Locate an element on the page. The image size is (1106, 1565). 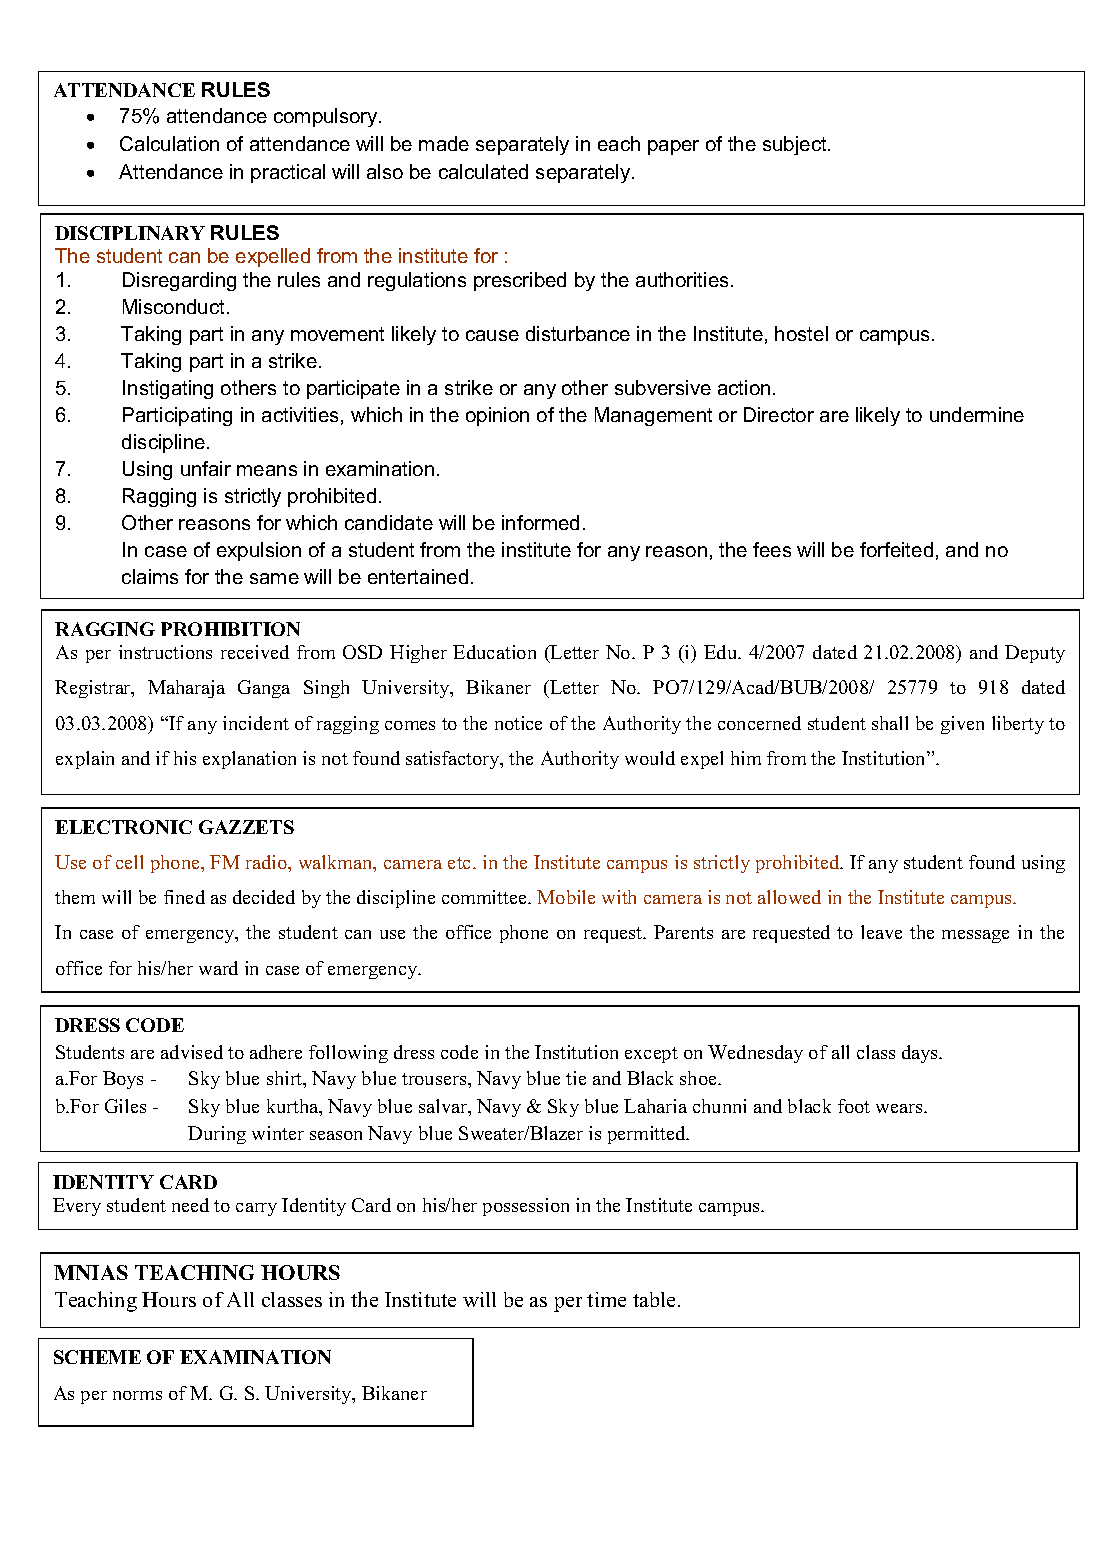
calculated is located at coordinates (483, 171).
